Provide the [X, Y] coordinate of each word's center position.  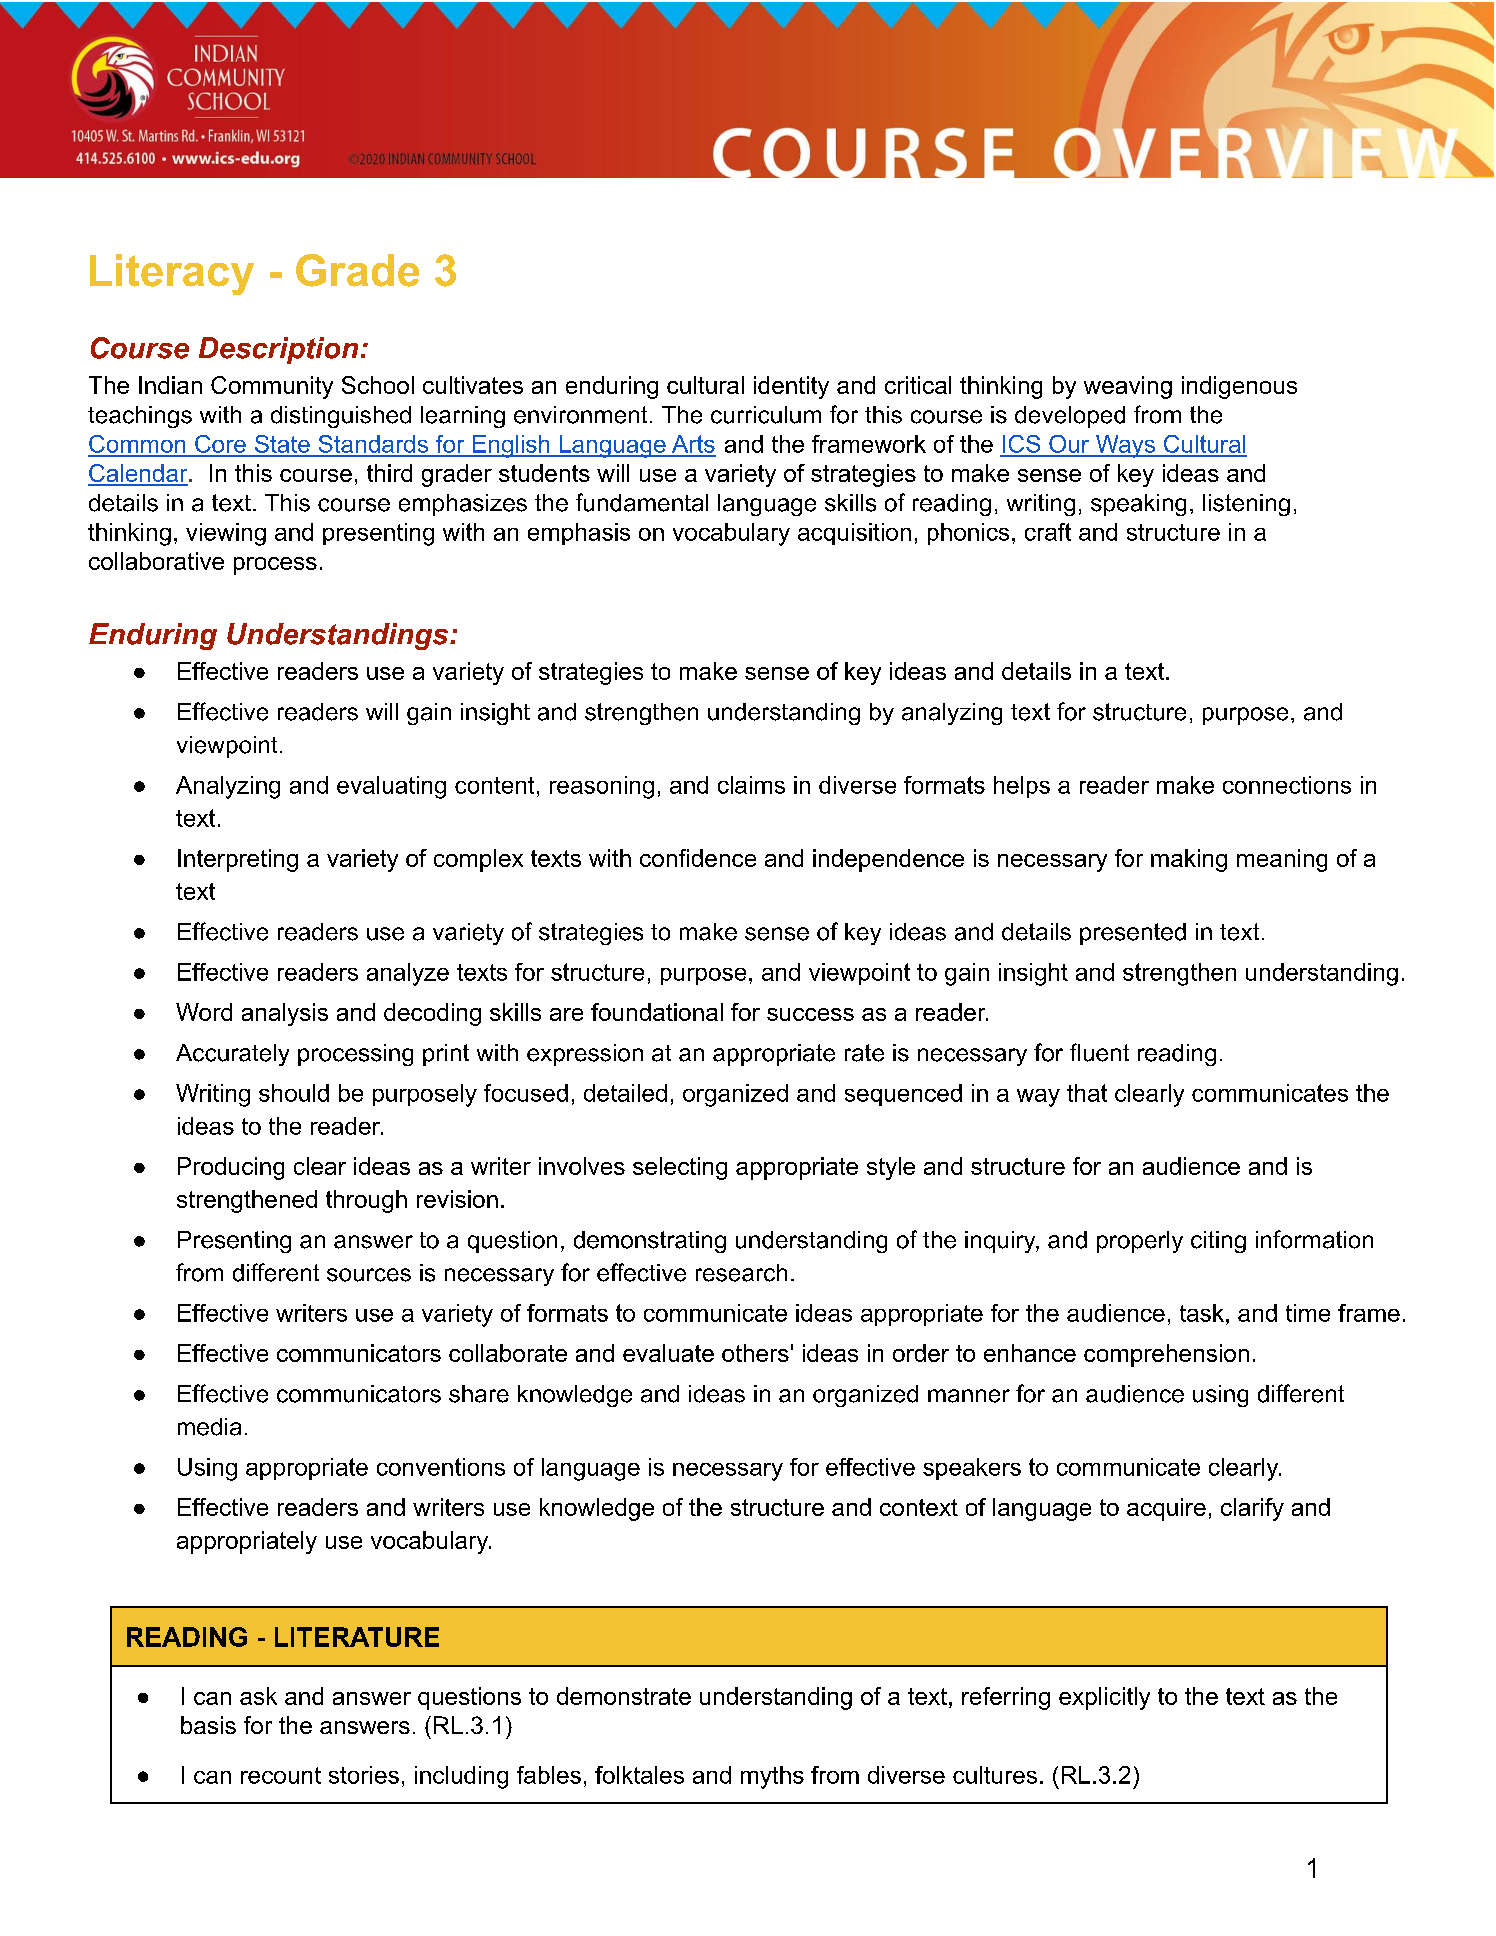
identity [791, 387]
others [755, 1353]
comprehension [1166, 1355]
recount [281, 1775]
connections [1287, 785]
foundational [657, 1012]
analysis [285, 1014]
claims [751, 785]
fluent [1099, 1052]
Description [278, 350]
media [209, 1427]
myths [772, 1777]
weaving [1128, 387]
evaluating [391, 787]
